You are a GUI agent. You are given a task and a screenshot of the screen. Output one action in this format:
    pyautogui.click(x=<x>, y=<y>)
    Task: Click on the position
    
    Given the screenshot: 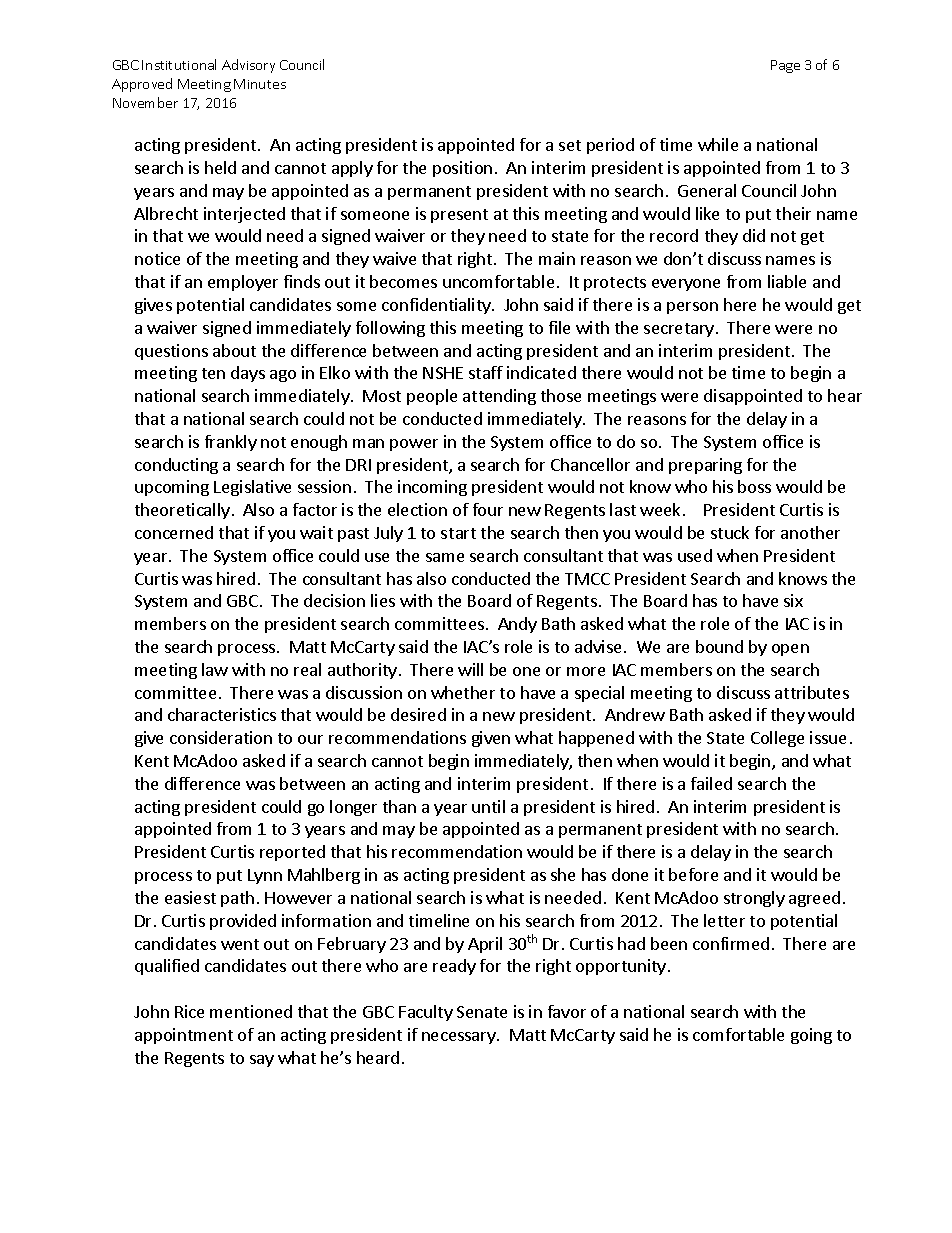 What is the action you would take?
    pyautogui.click(x=462, y=169)
